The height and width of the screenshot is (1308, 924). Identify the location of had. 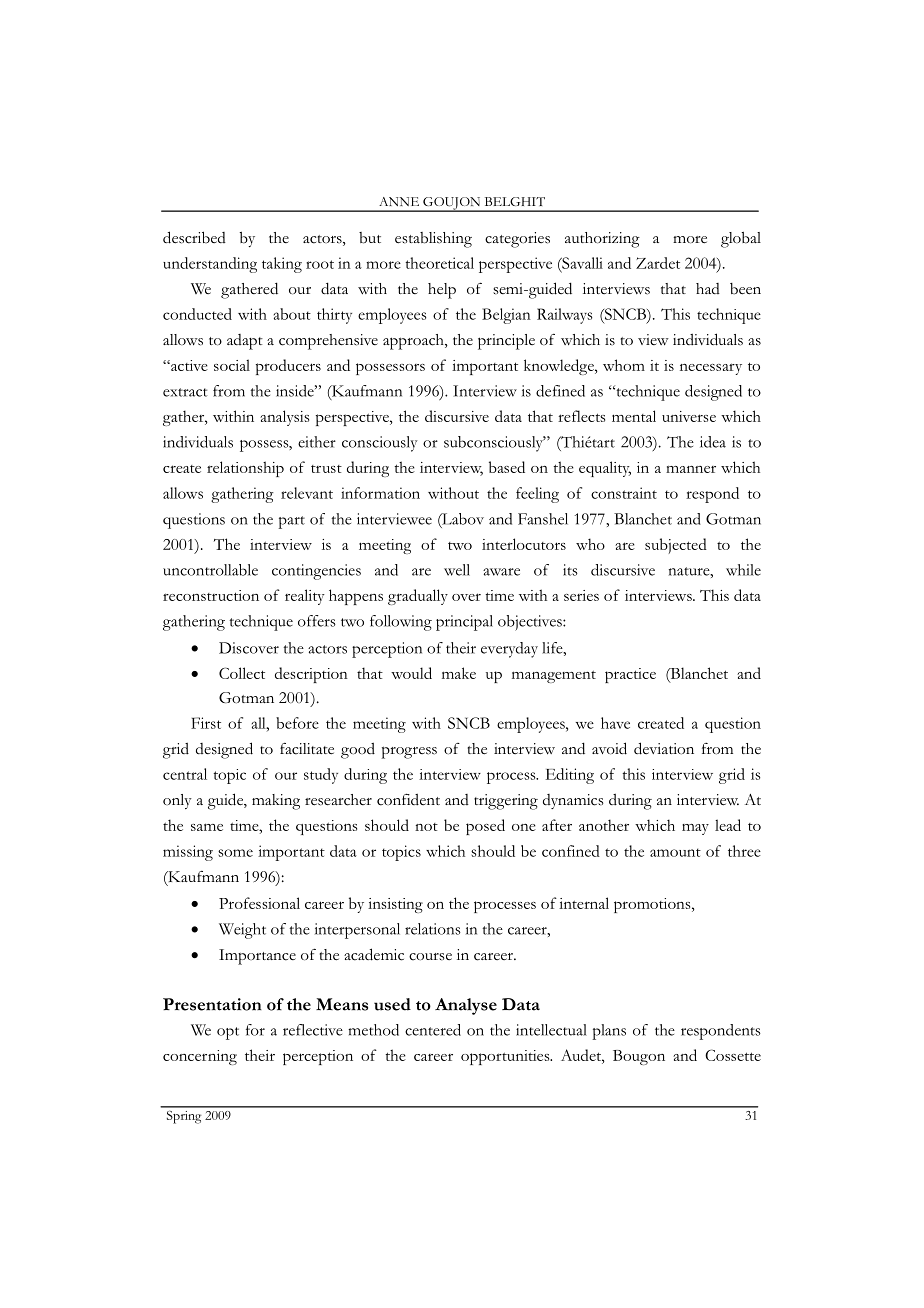
(708, 288).
